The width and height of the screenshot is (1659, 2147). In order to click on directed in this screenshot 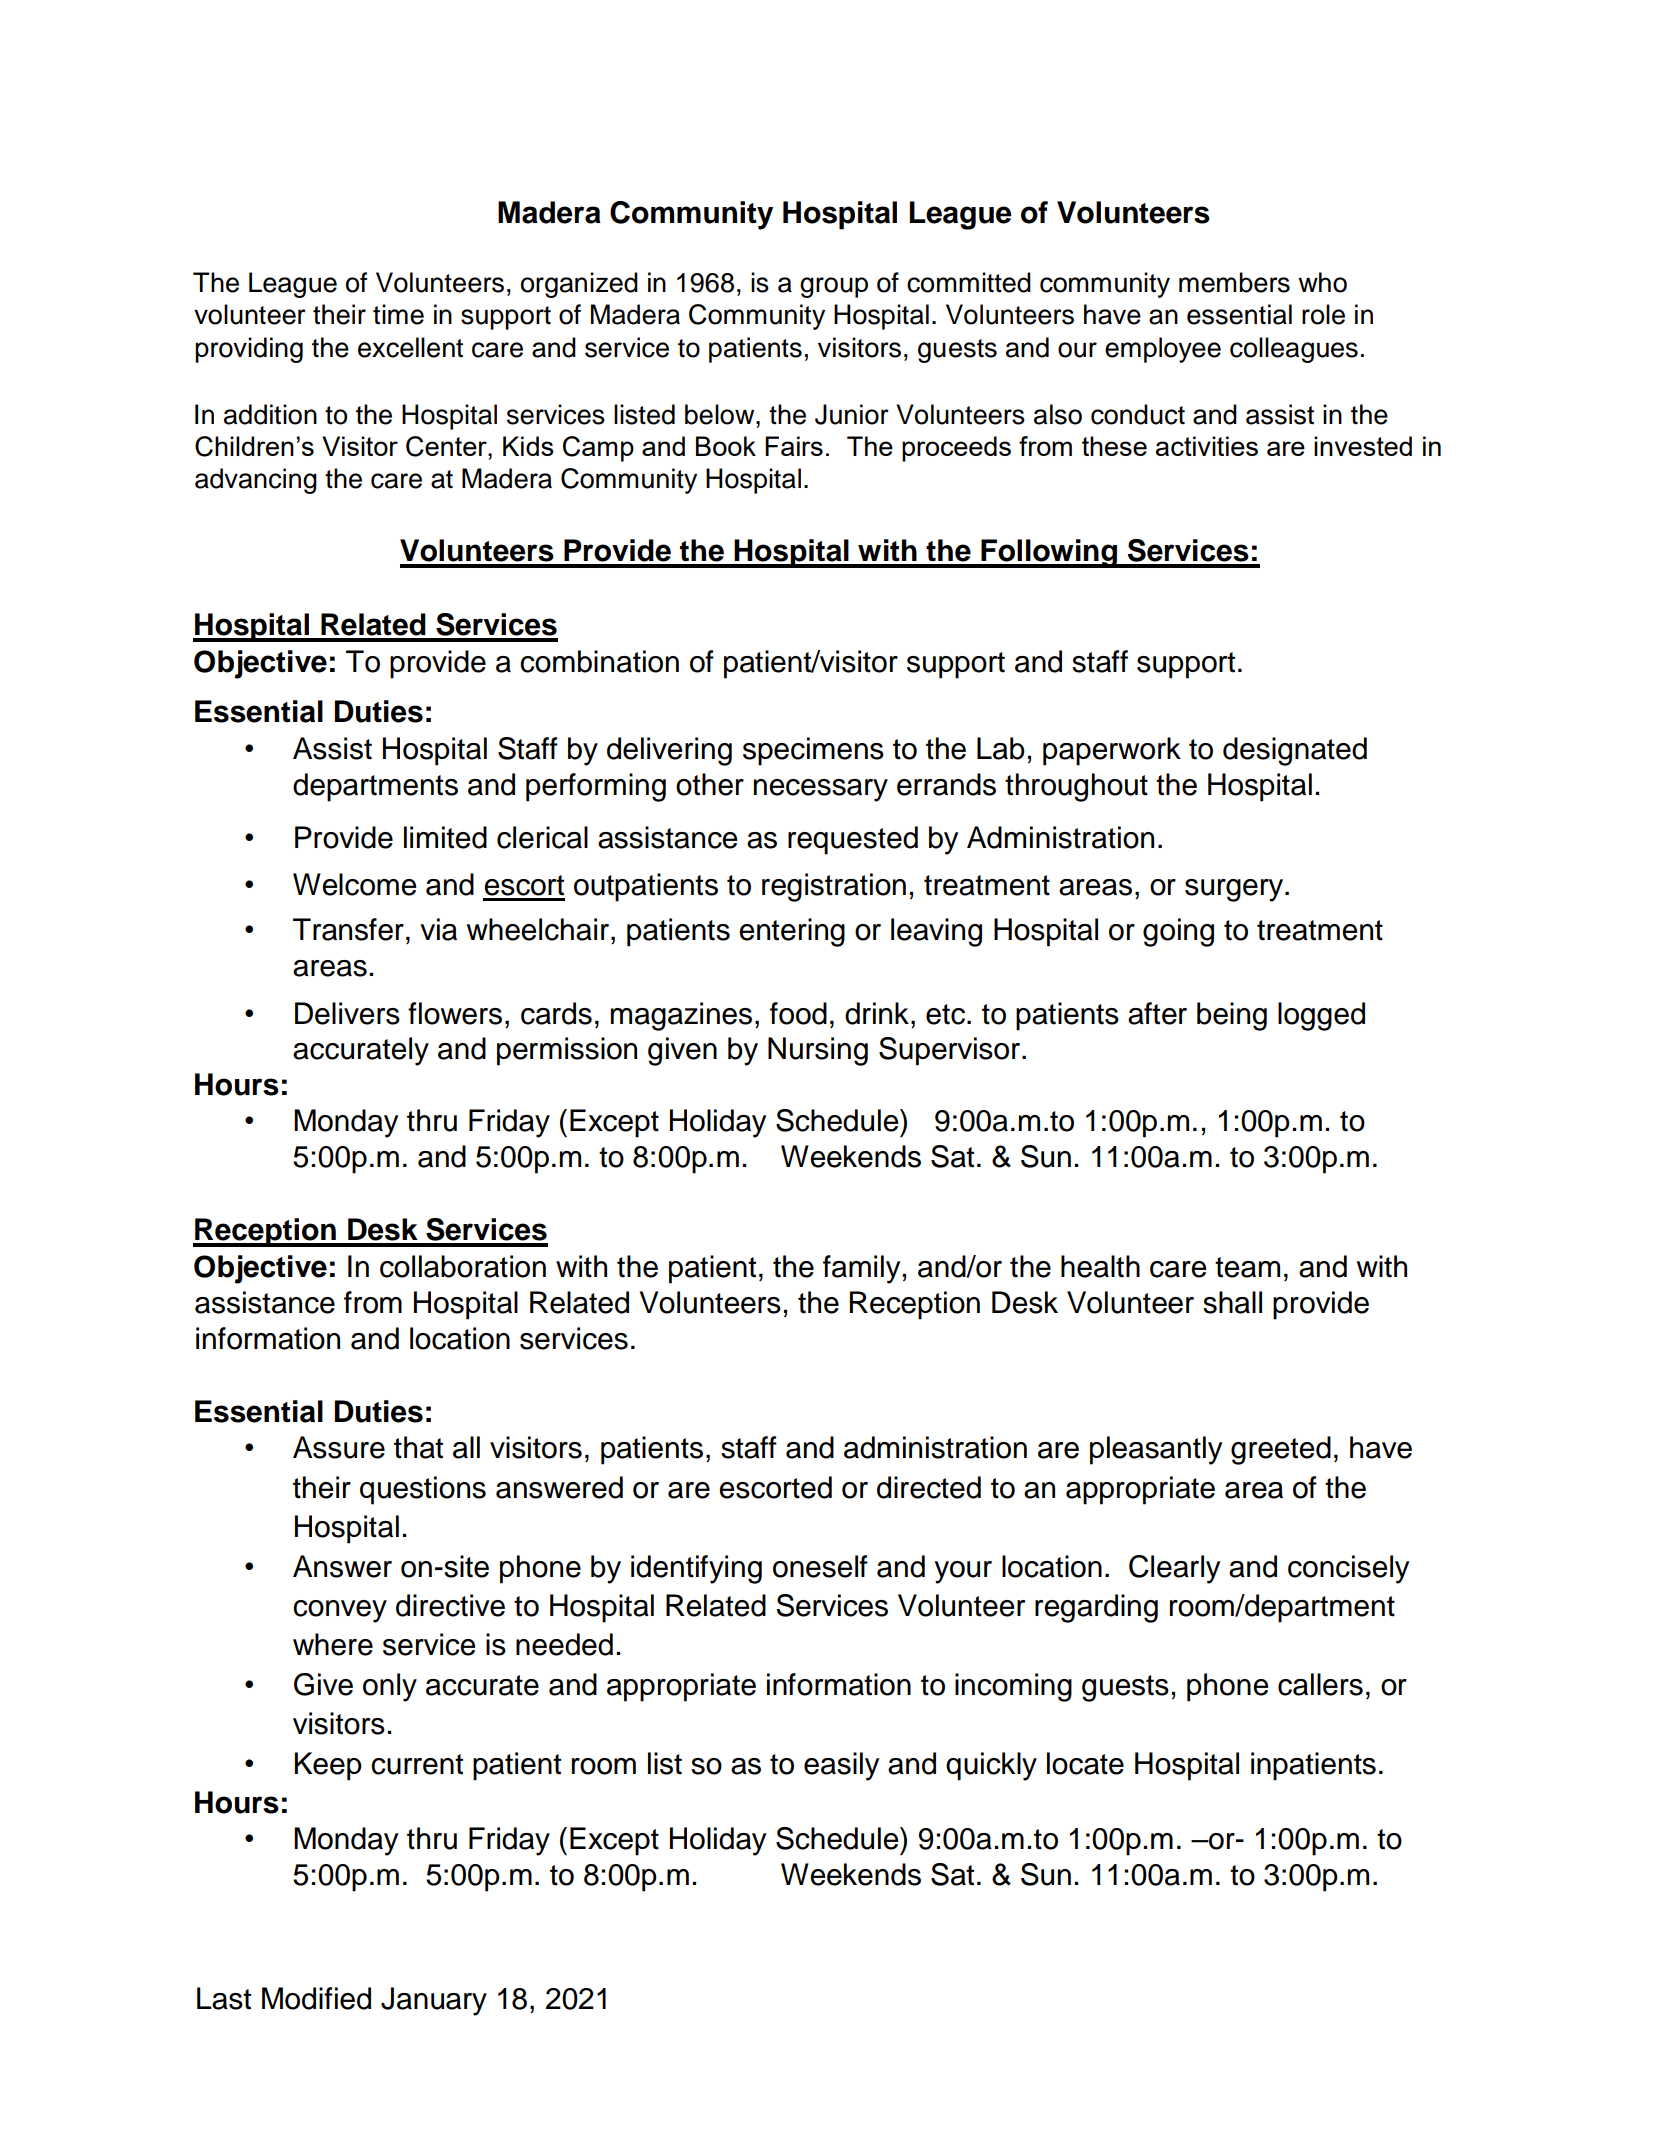, I will do `click(929, 1487)`.
